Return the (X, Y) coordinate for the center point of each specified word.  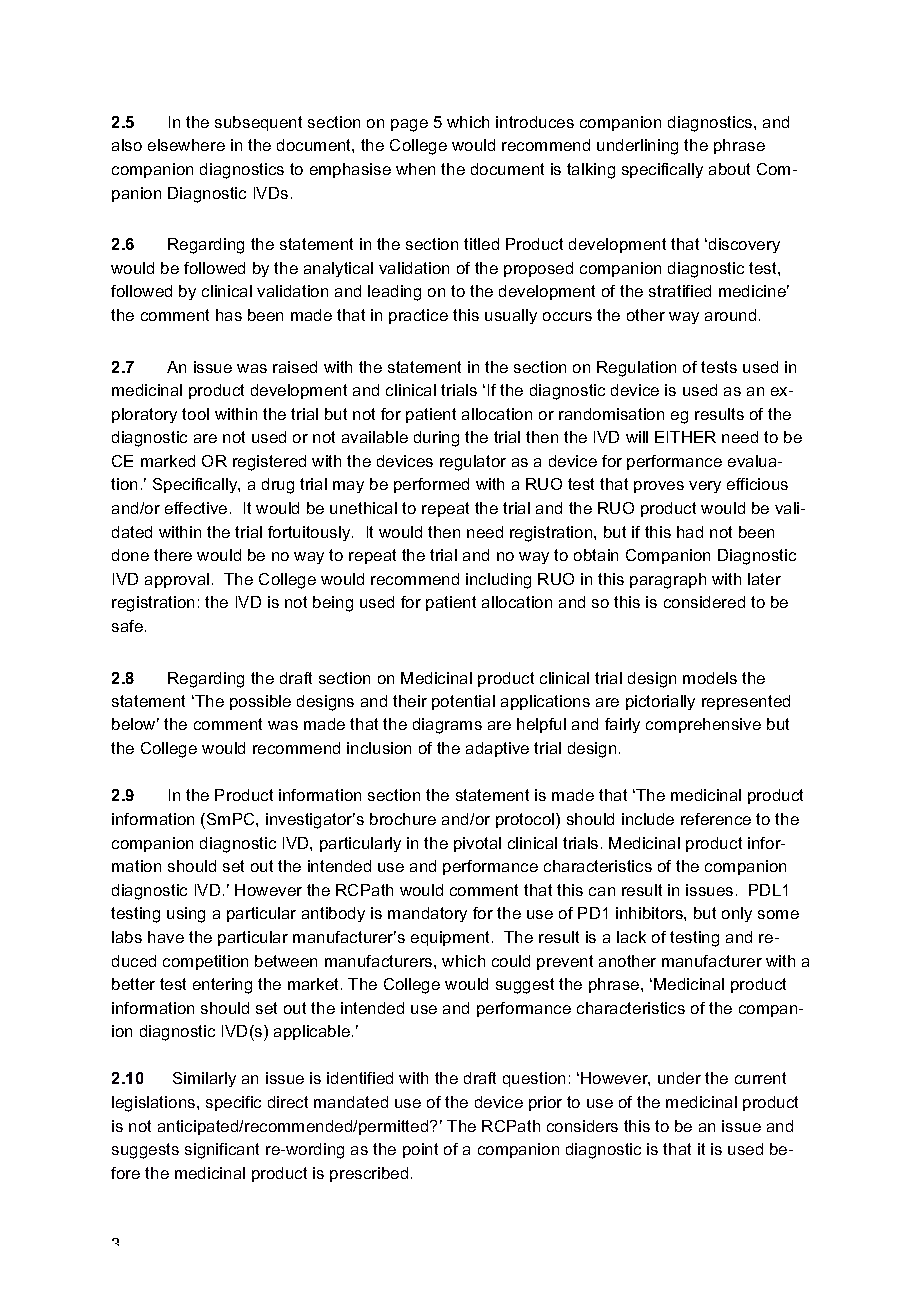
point (420, 1150)
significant (222, 1151)
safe (127, 626)
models (710, 678)
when (415, 169)
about (729, 169)
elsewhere (186, 145)
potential (463, 702)
